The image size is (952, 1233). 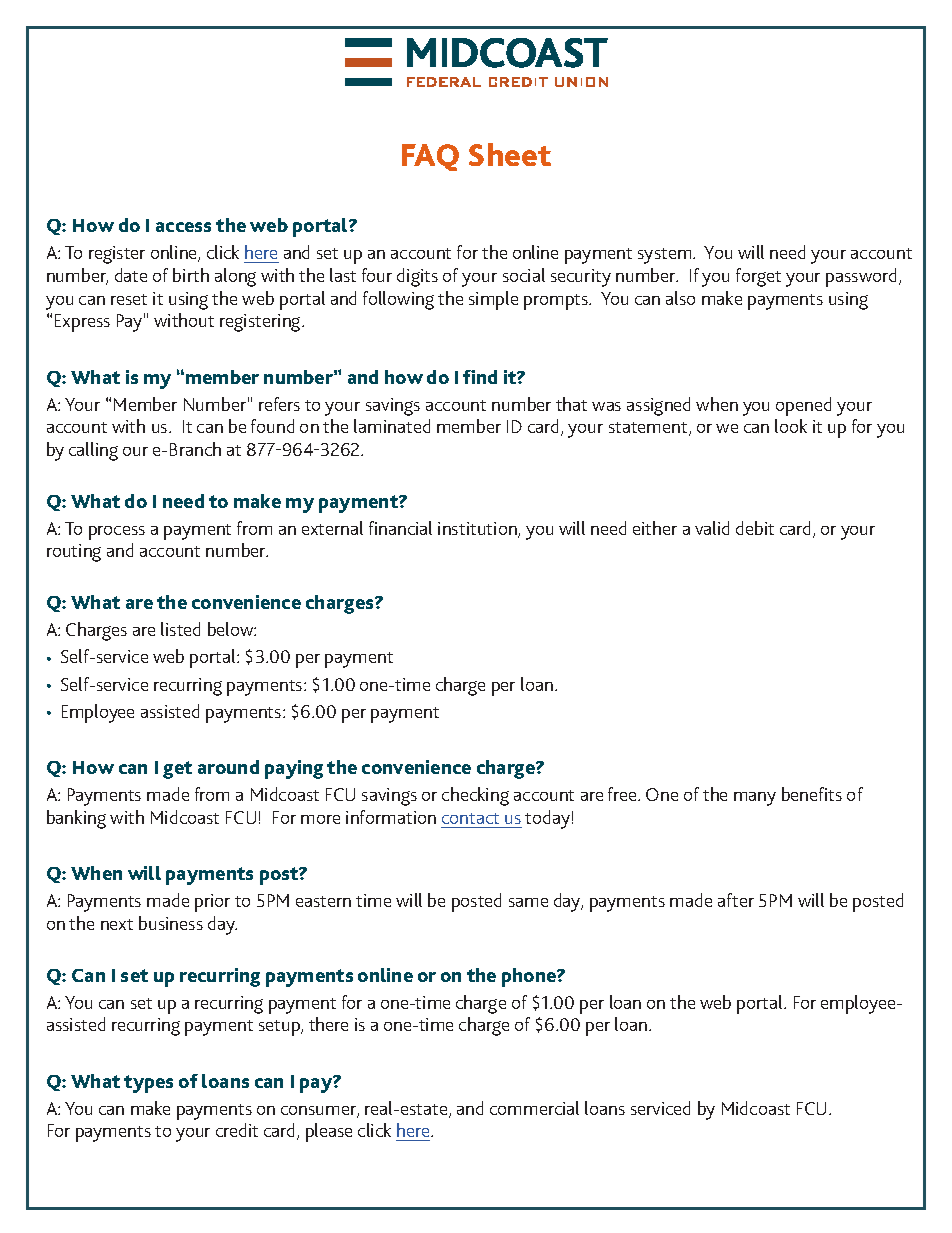 What do you see at coordinates (755, 528) in the screenshot?
I see `debit` at bounding box center [755, 528].
